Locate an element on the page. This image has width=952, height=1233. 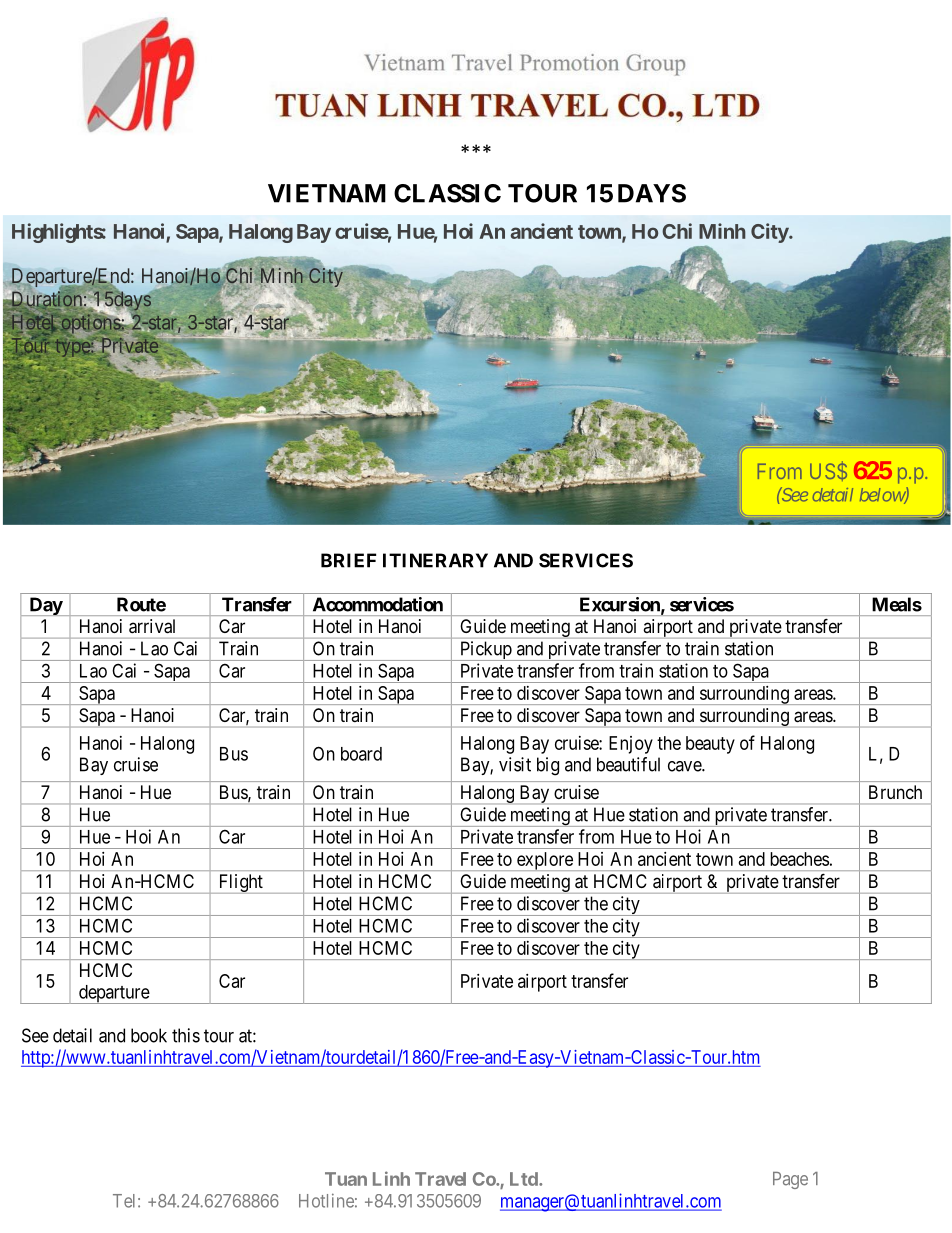
beaches is located at coordinates (799, 859).
